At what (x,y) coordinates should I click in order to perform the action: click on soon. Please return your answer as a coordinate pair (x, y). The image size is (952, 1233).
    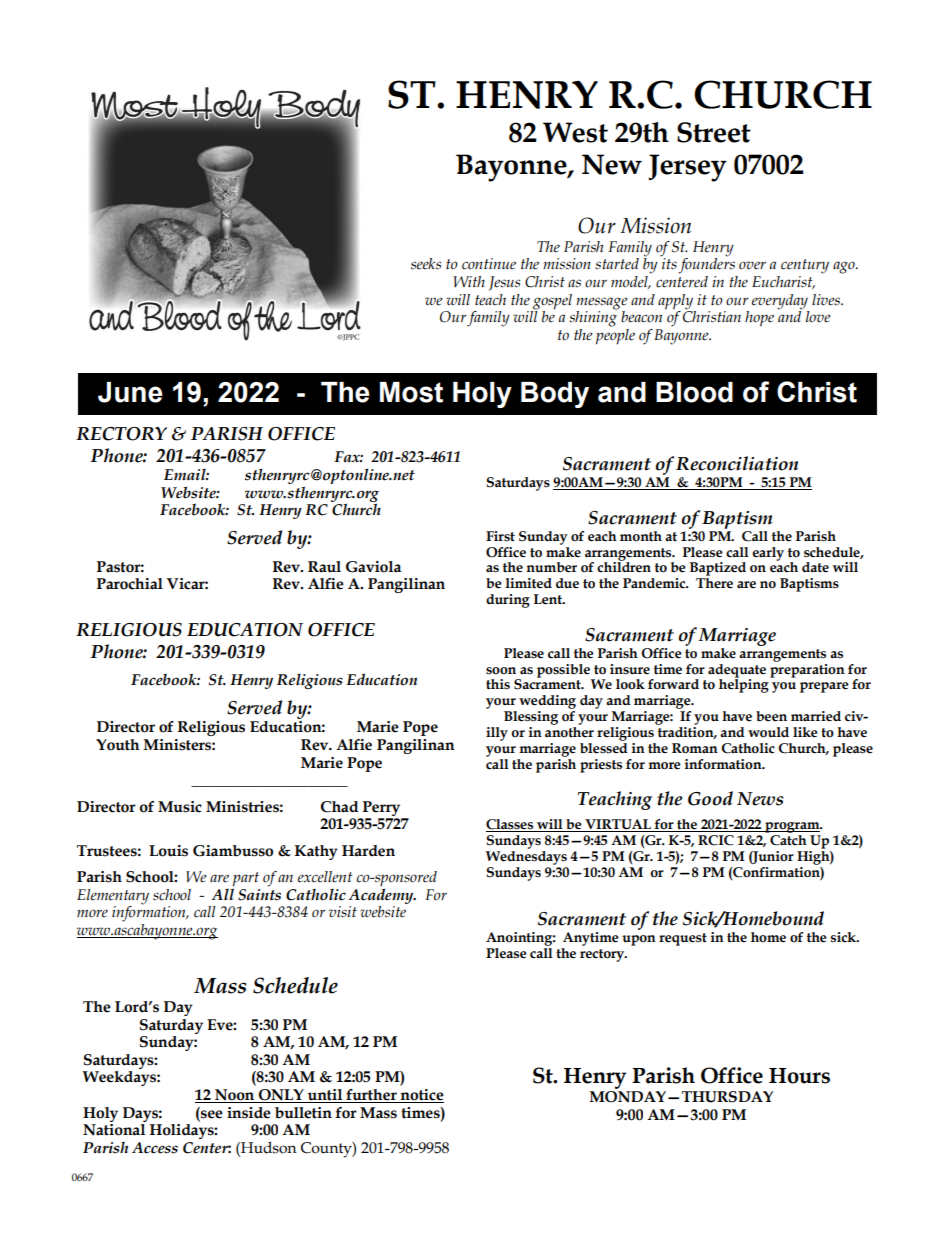
    Looking at the image, I should click on (501, 671).
